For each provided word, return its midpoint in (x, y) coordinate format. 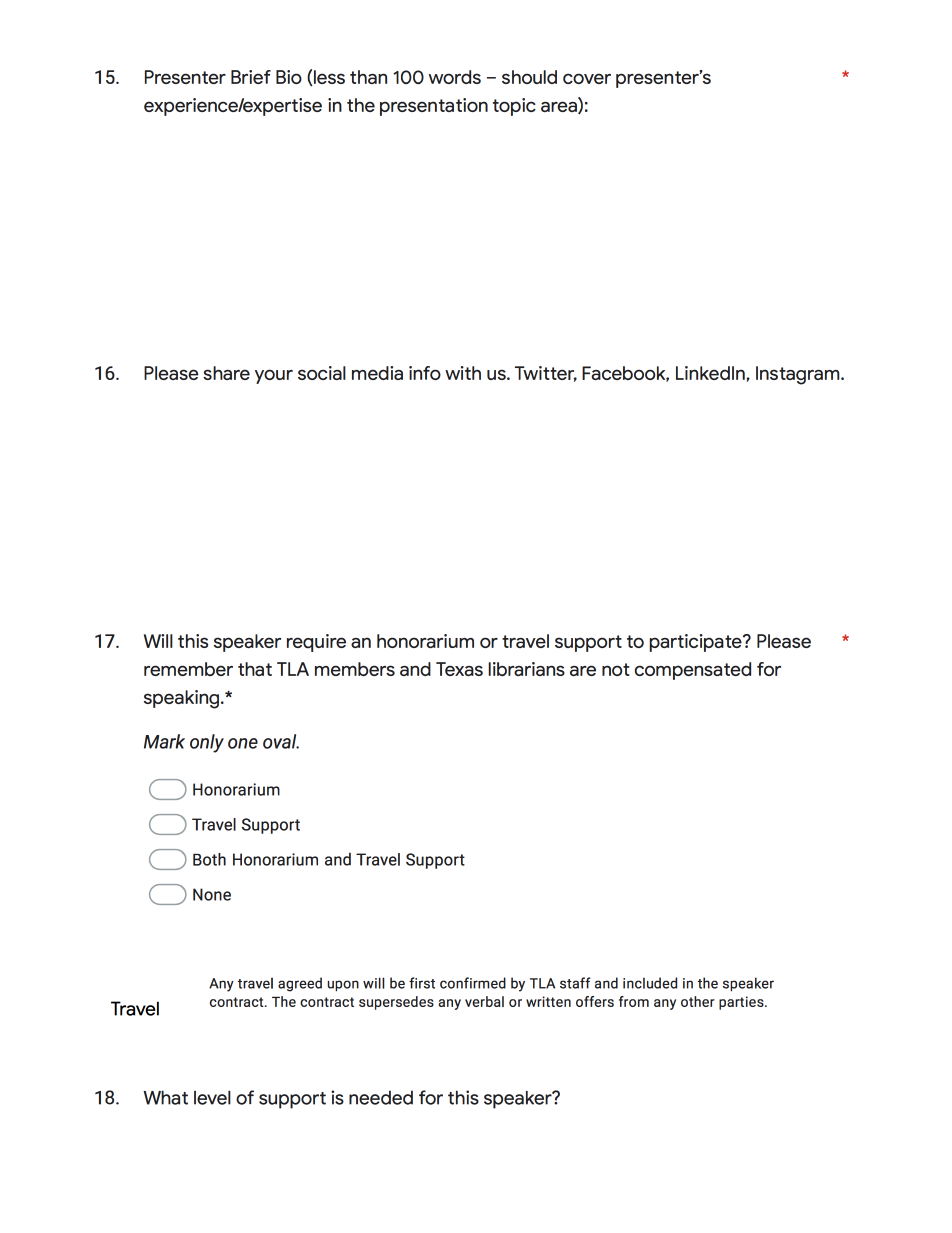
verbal (484, 1001)
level (212, 1097)
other (698, 1001)
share (226, 373)
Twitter (546, 374)
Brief (251, 77)
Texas (459, 669)
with (463, 373)
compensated (693, 671)
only (207, 743)
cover (587, 78)
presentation (434, 107)
